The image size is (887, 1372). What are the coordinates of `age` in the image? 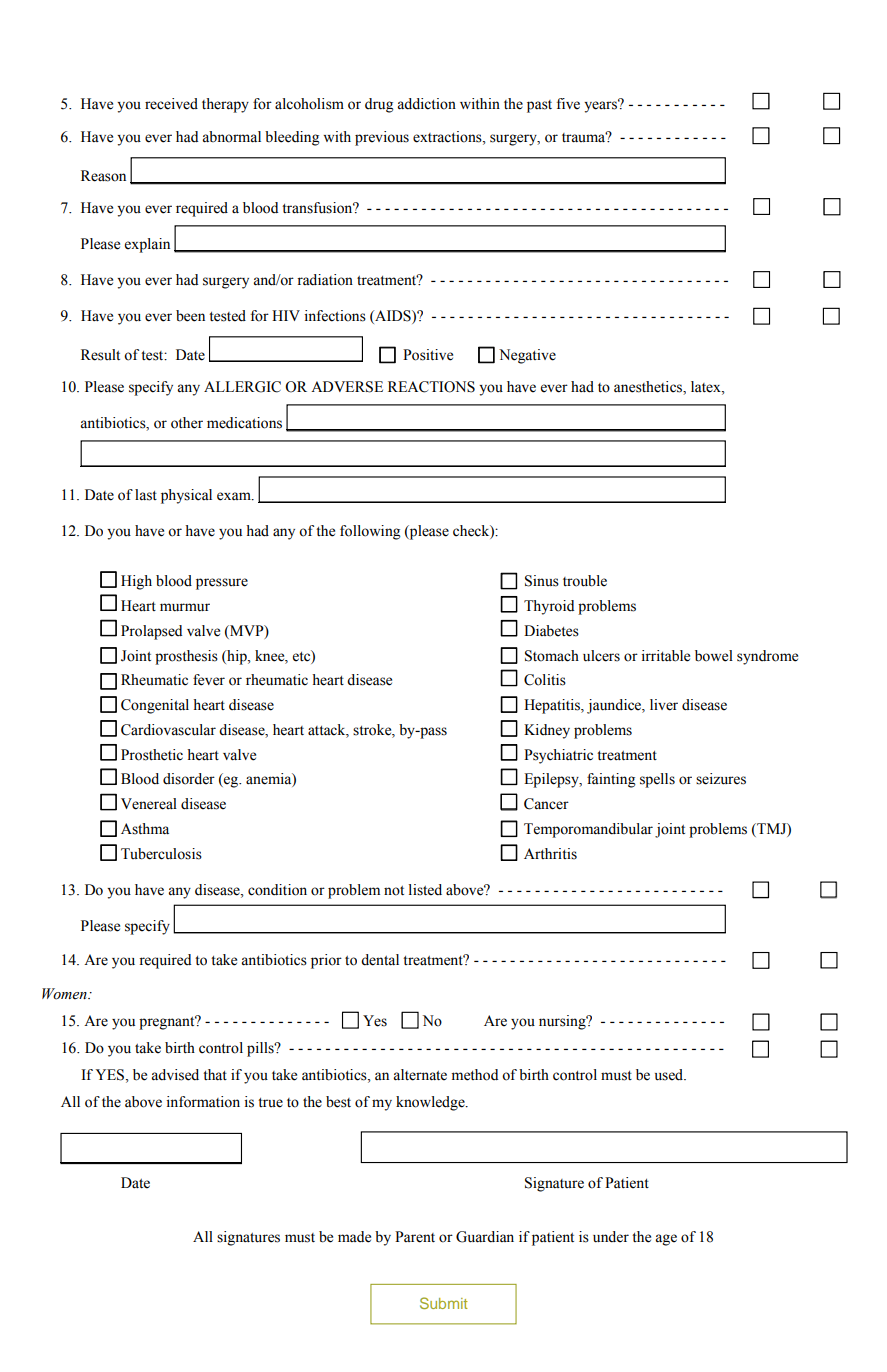 It's located at (666, 1240).
